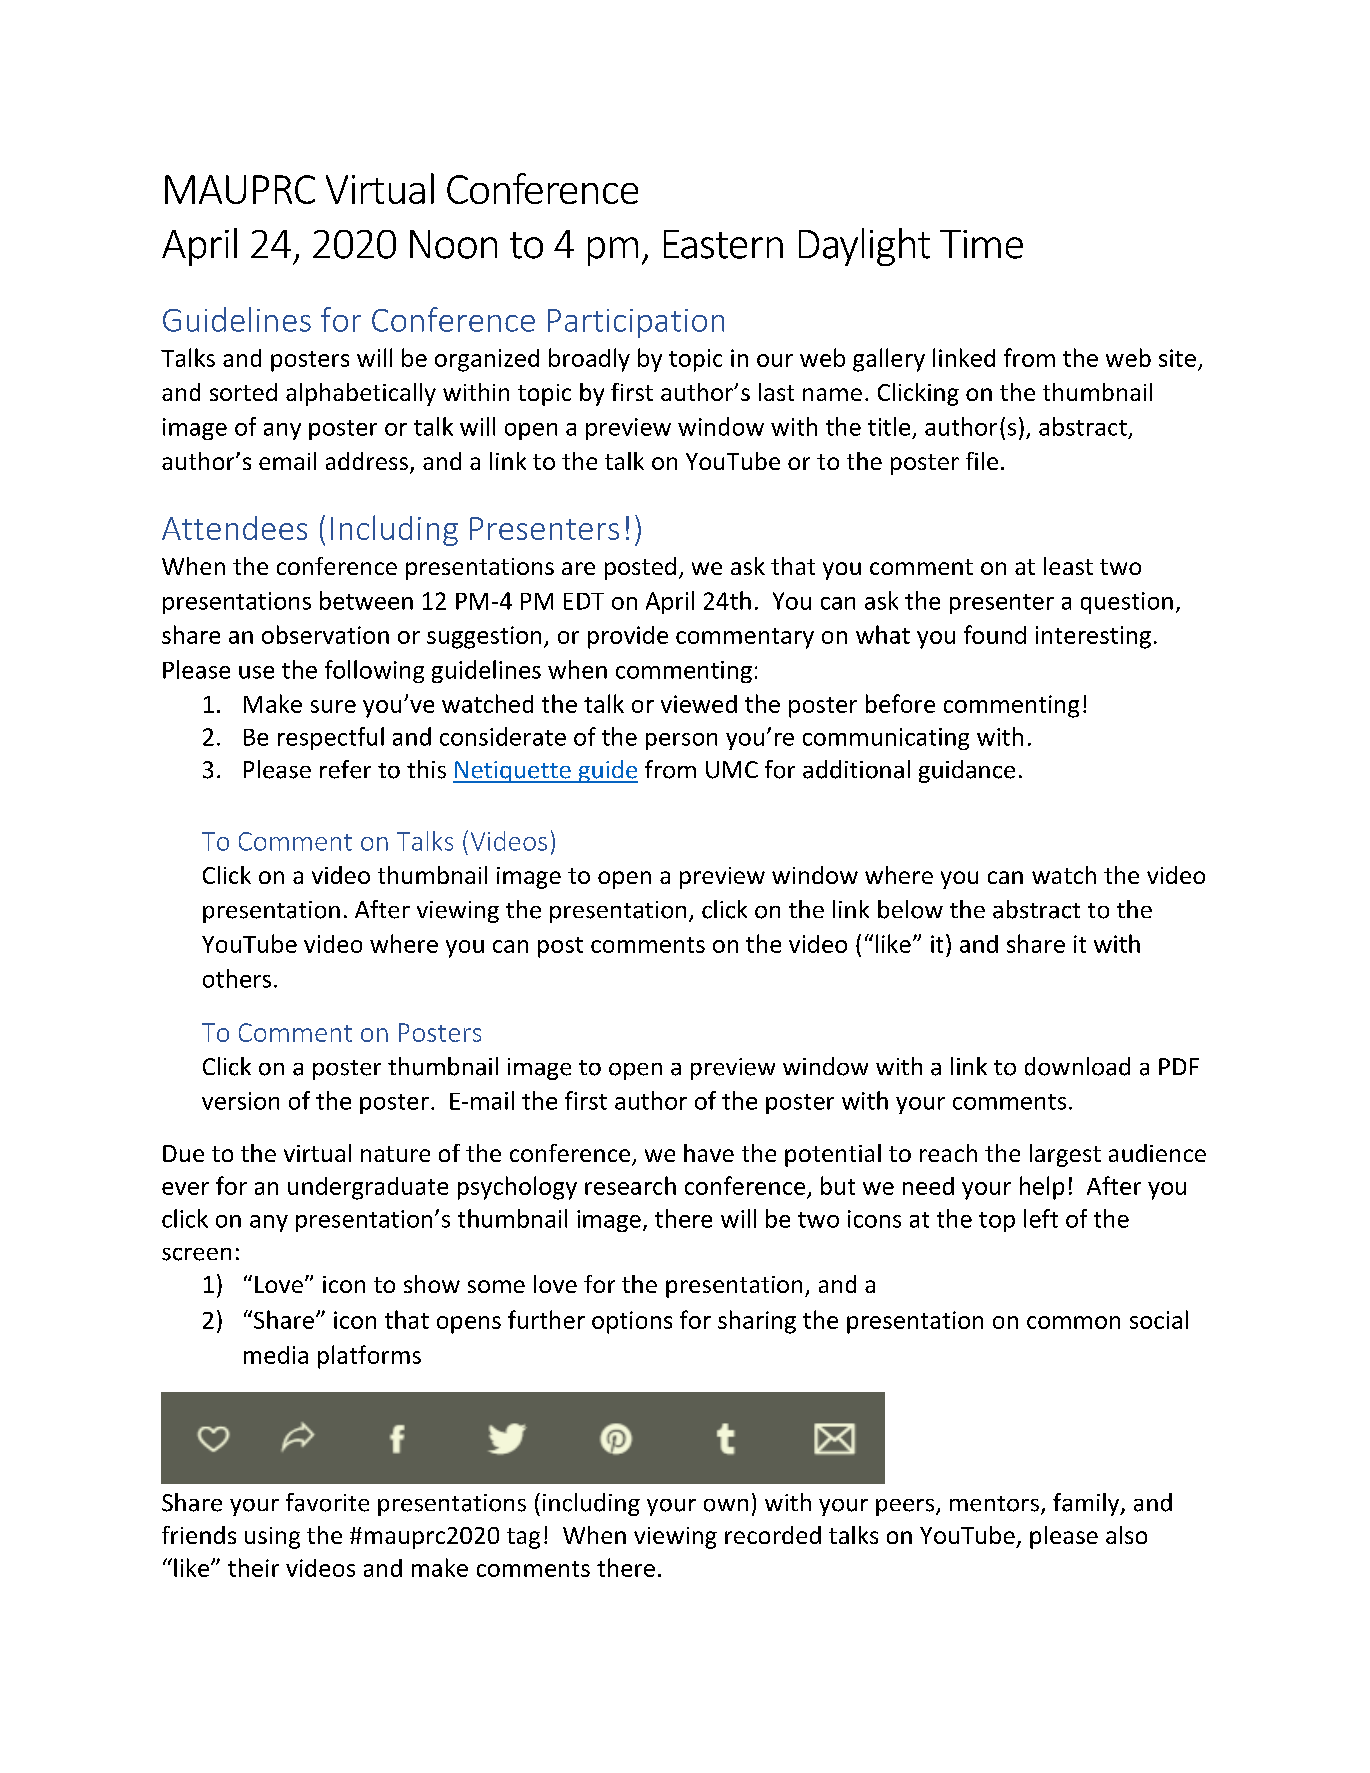  Describe the element at coordinates (237, 978) in the screenshot. I see `others` at that location.
